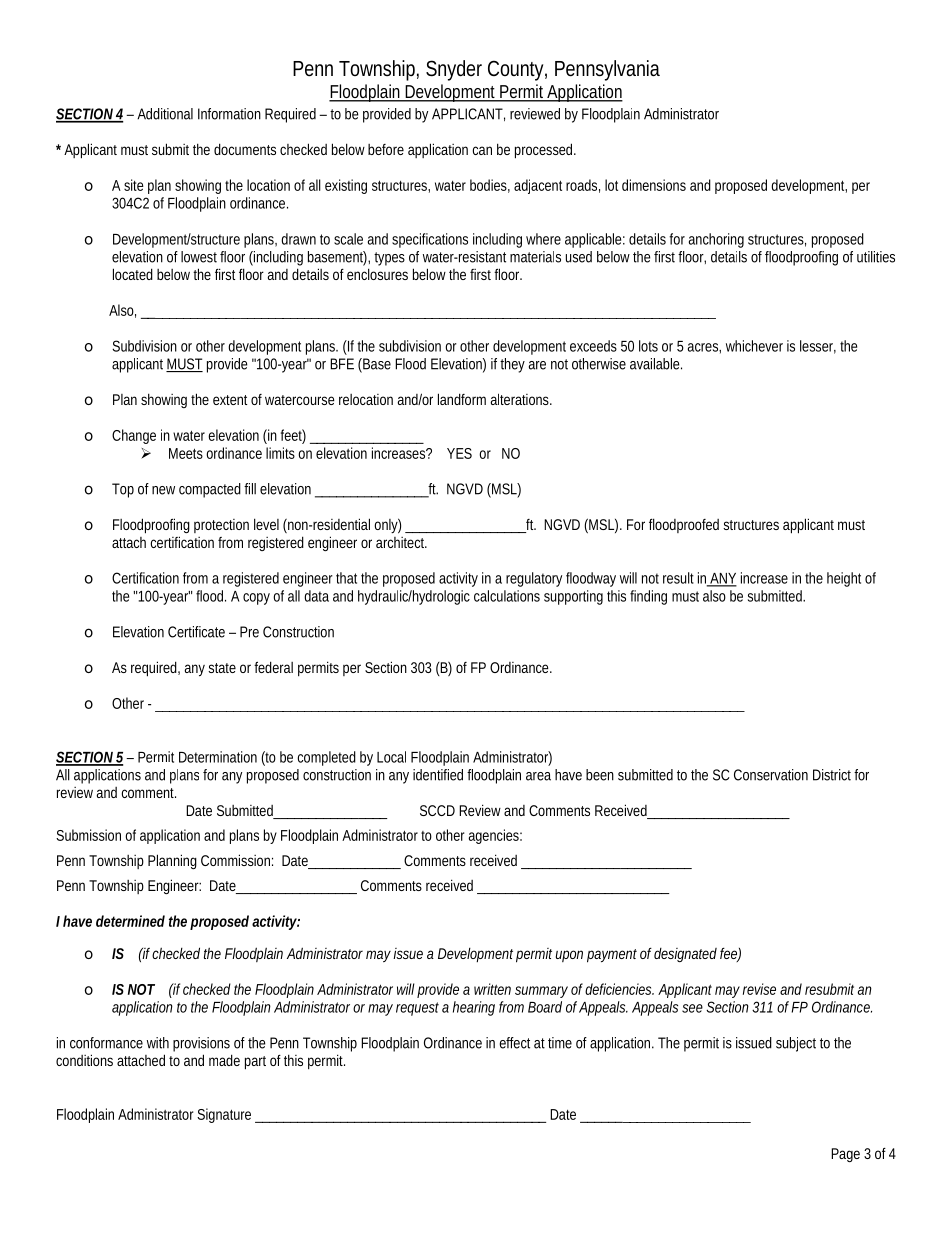  What do you see at coordinates (514, 1043) in the screenshot?
I see `effect` at bounding box center [514, 1043].
